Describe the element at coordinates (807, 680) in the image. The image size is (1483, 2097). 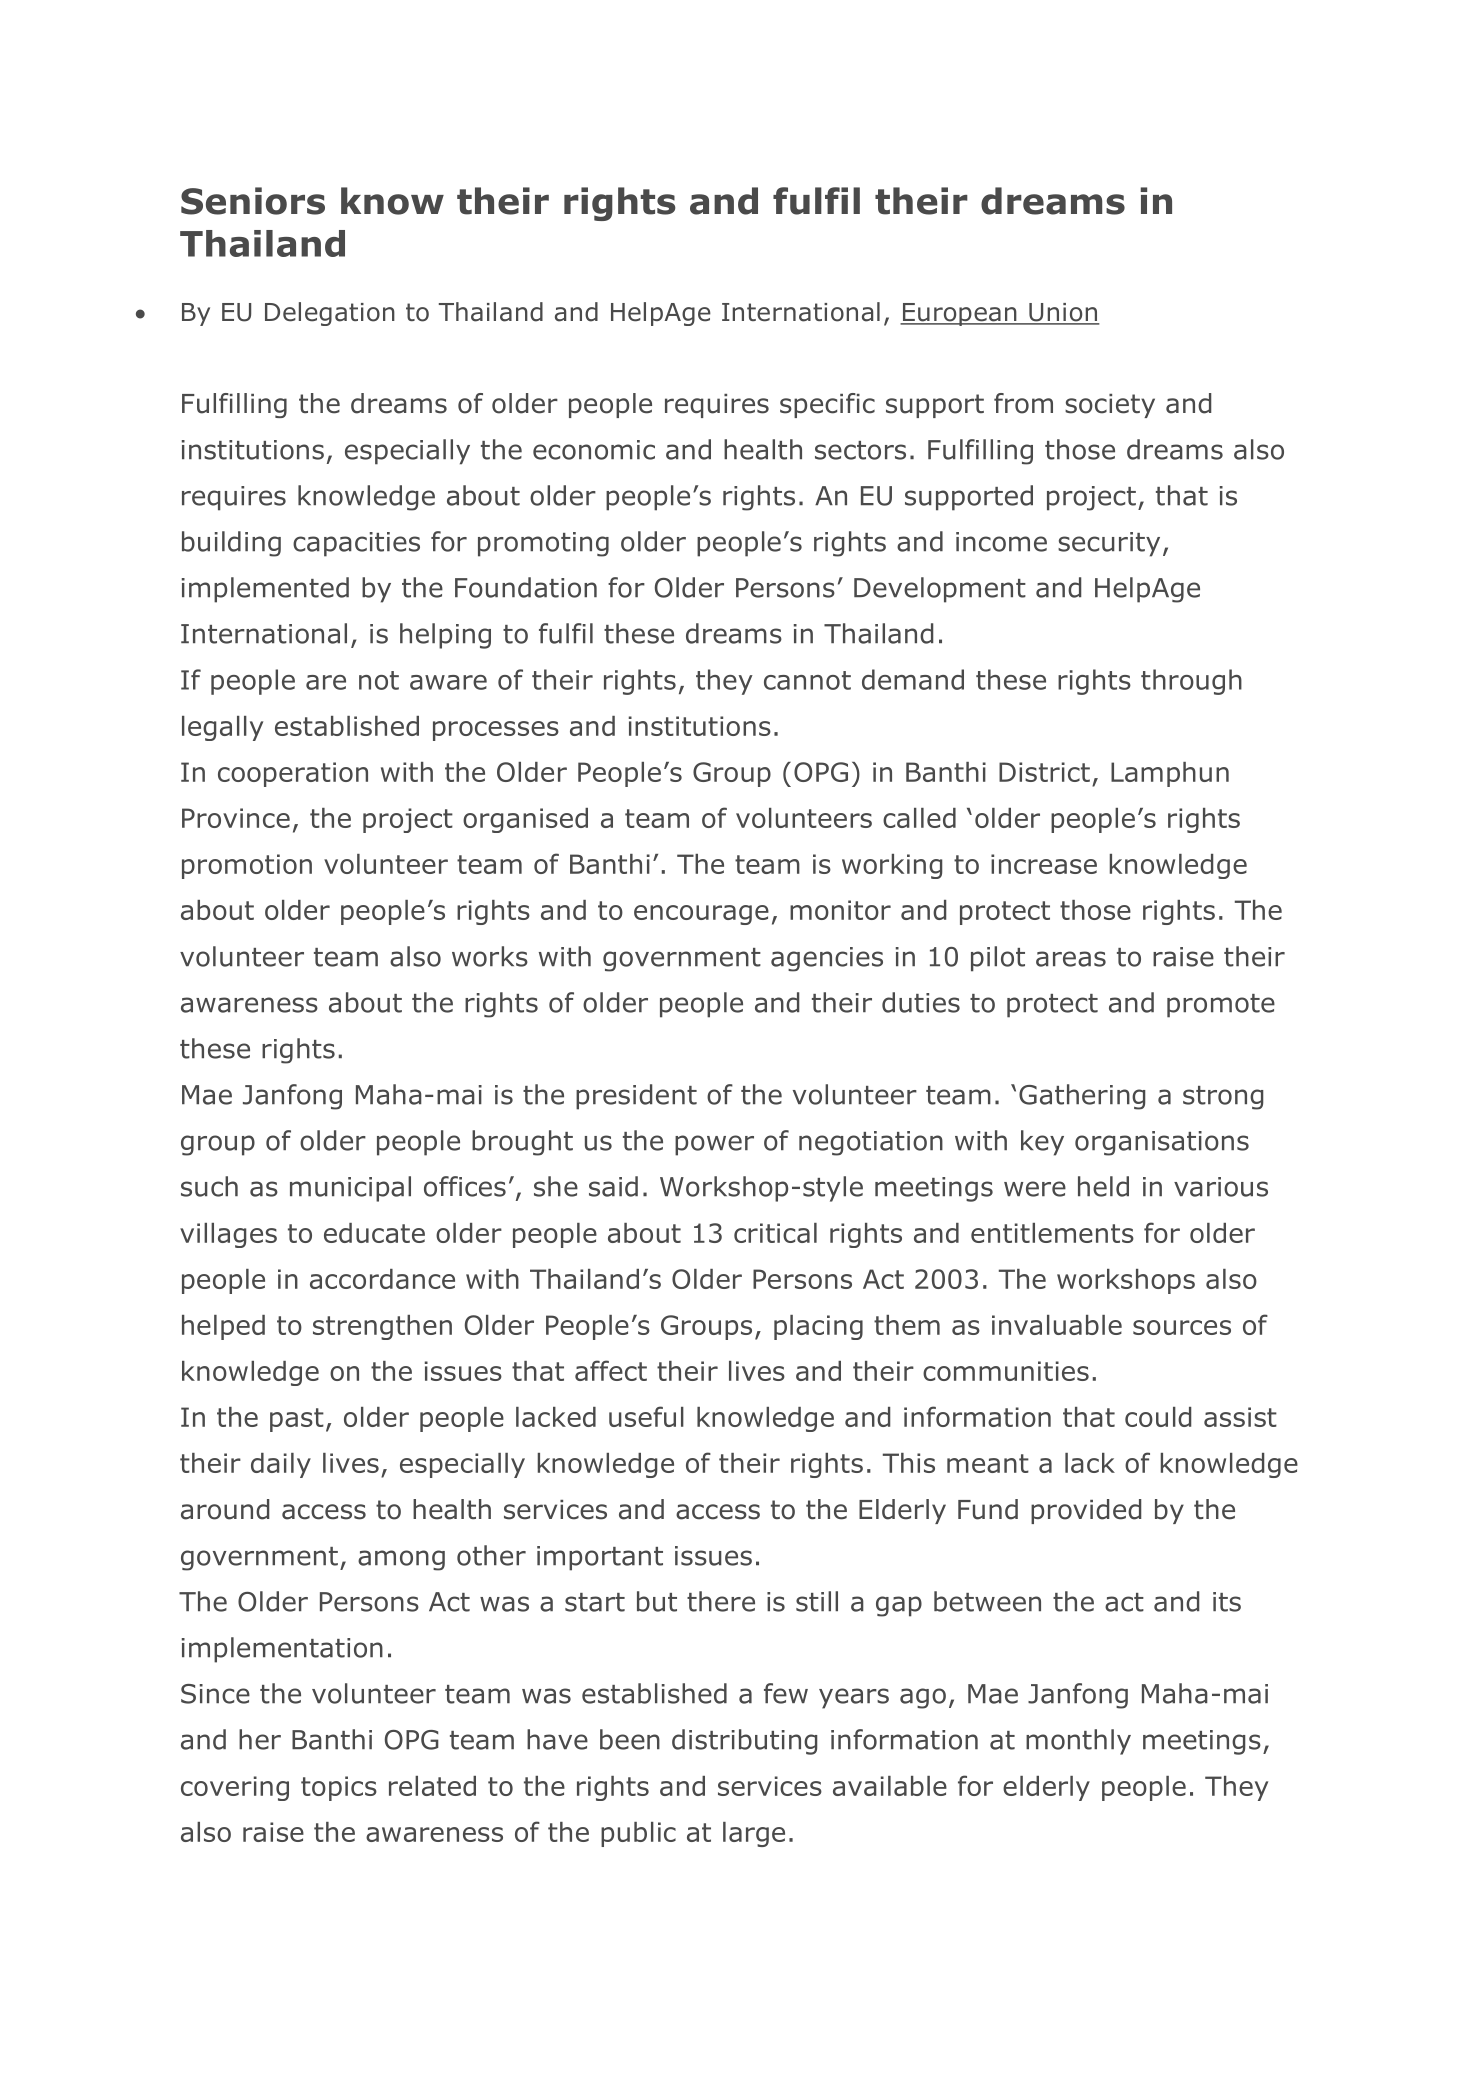
I see `cannot` at that location.
